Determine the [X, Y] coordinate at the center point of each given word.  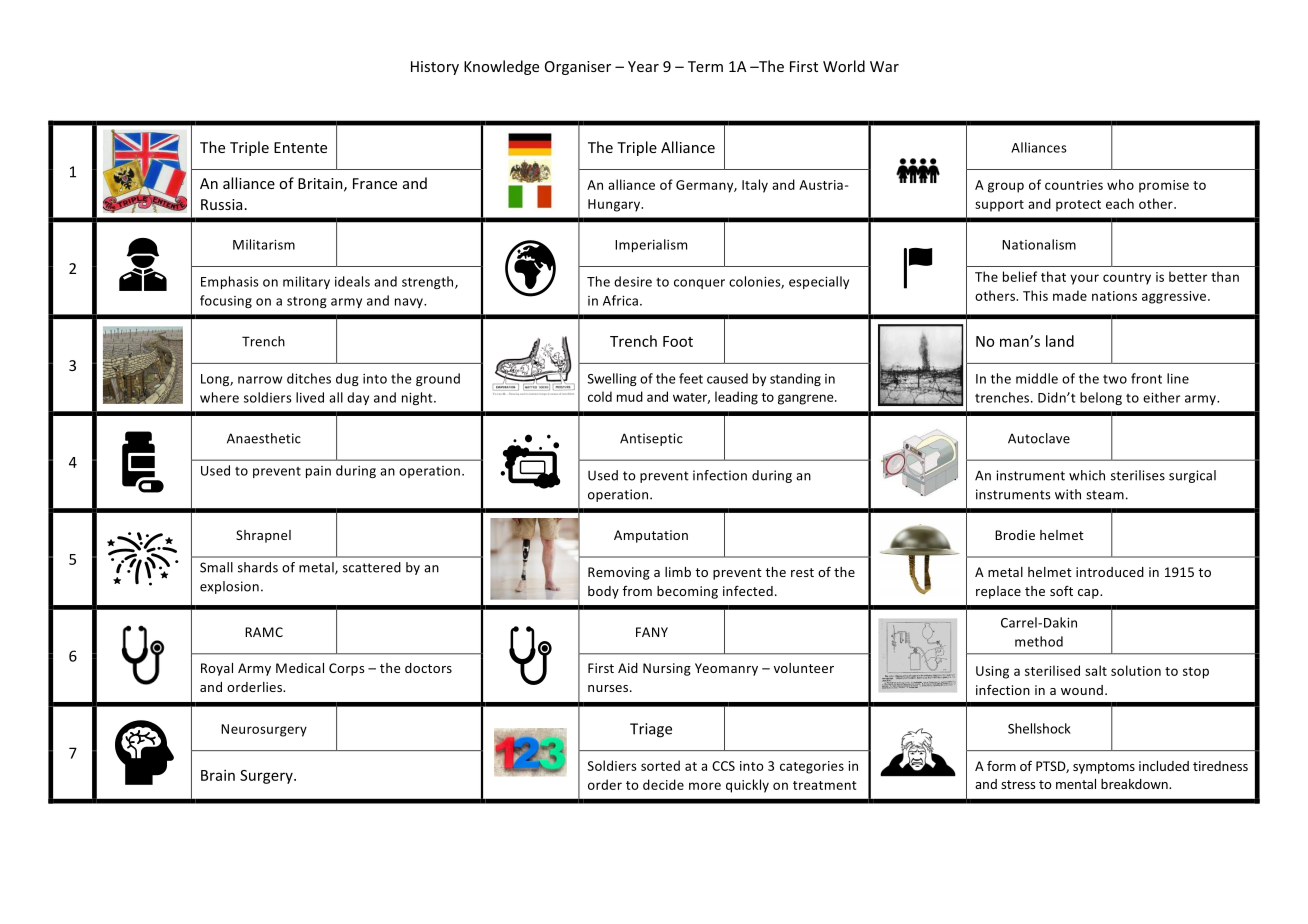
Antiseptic [651, 439]
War [884, 66]
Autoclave [1039, 438]
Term [705, 66]
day [358, 398]
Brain [218, 775]
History [435, 68]
